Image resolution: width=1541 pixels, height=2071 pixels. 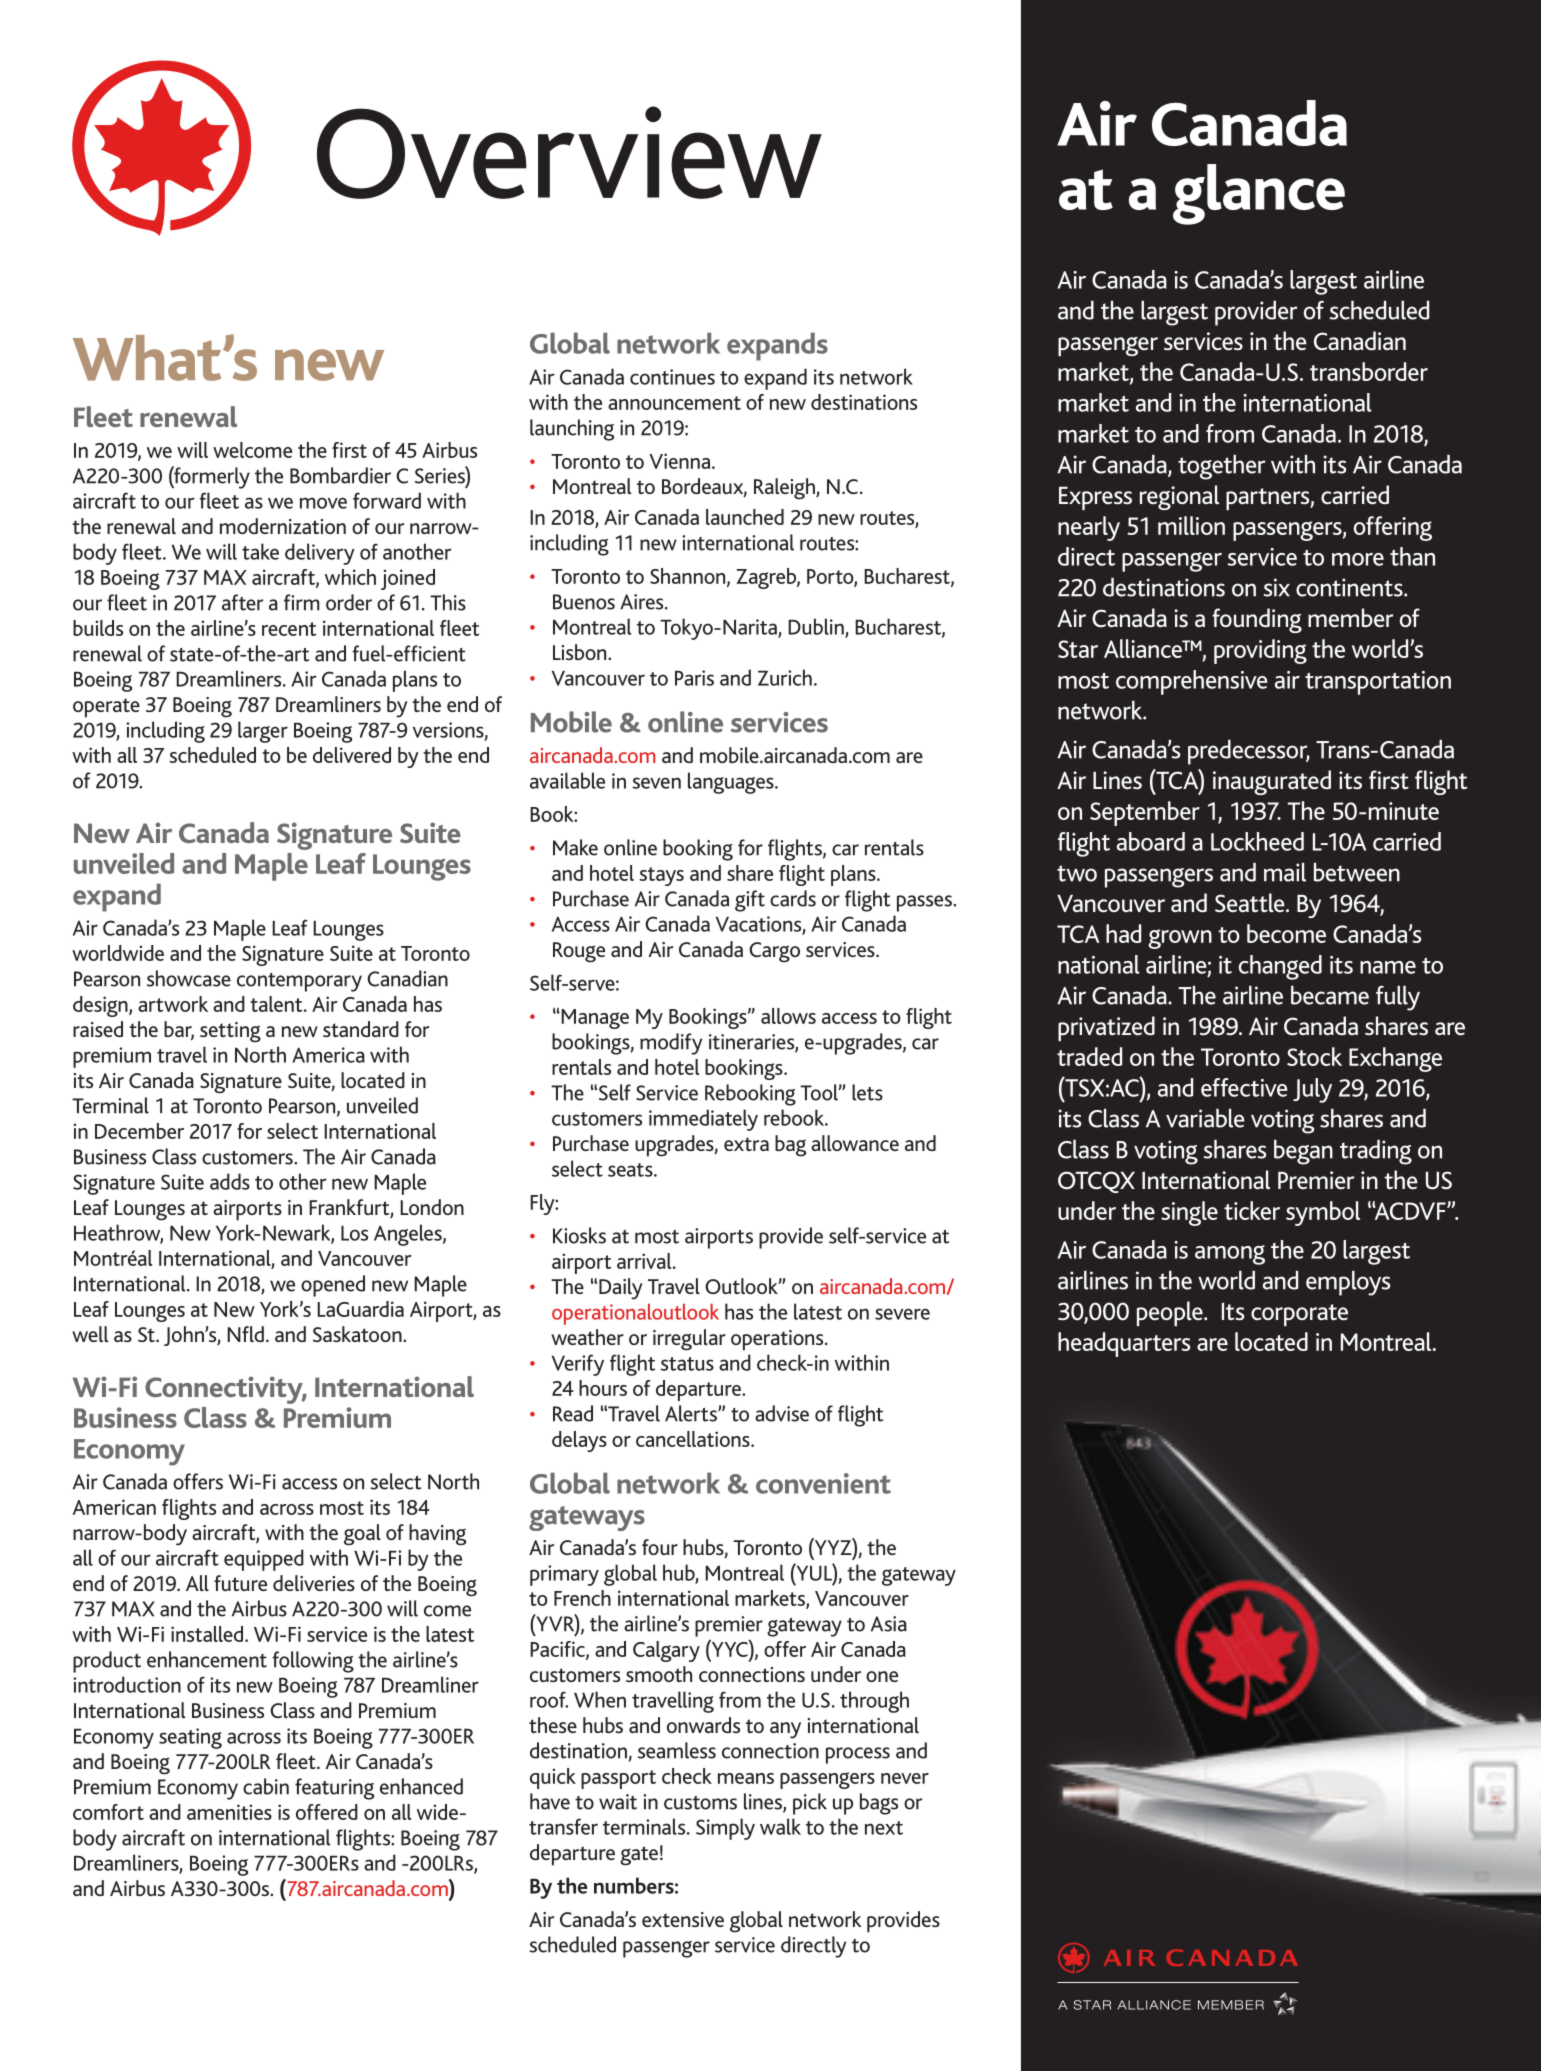 I want to click on continues, so click(x=672, y=377).
